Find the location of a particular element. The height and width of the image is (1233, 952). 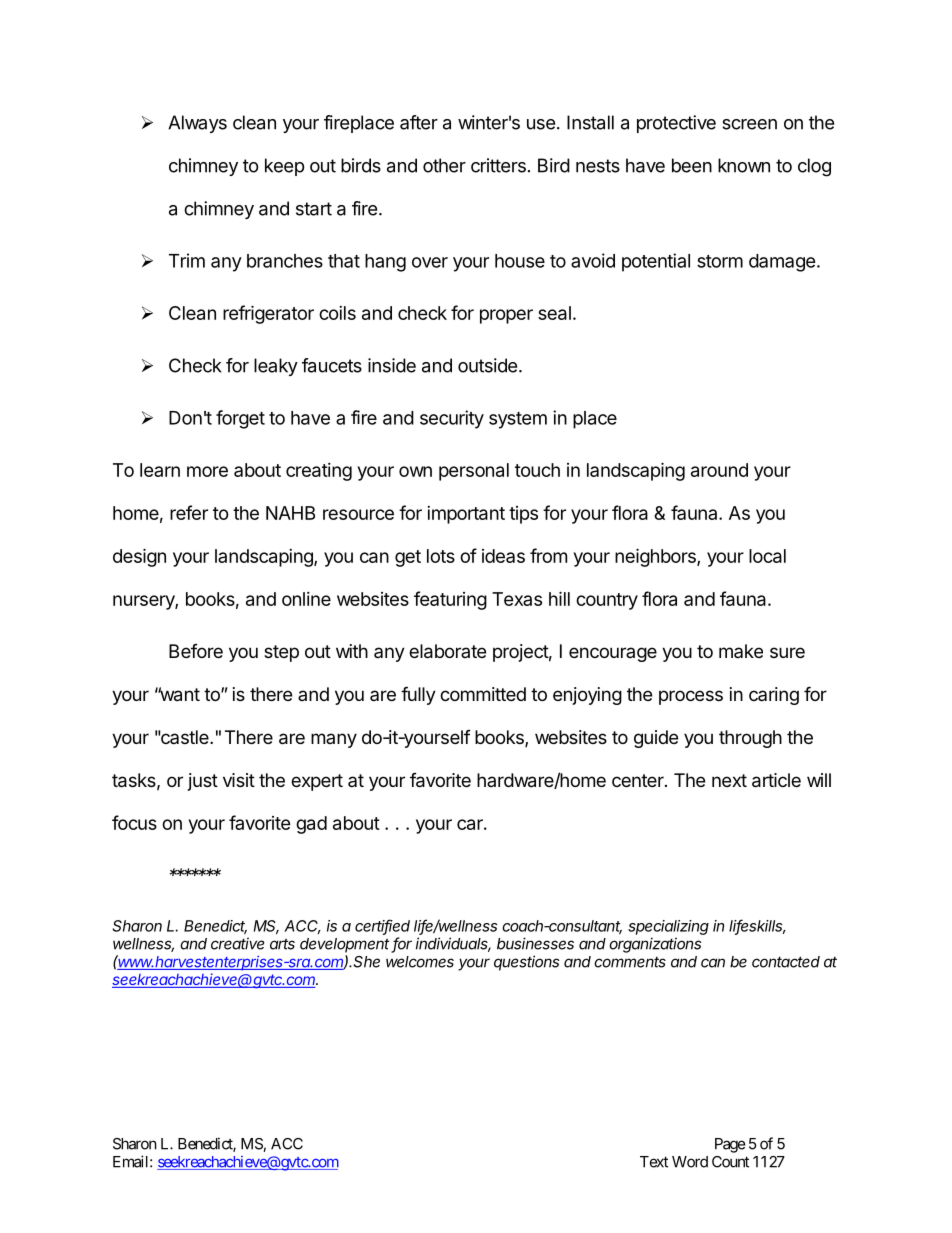

more is located at coordinates (207, 471).
